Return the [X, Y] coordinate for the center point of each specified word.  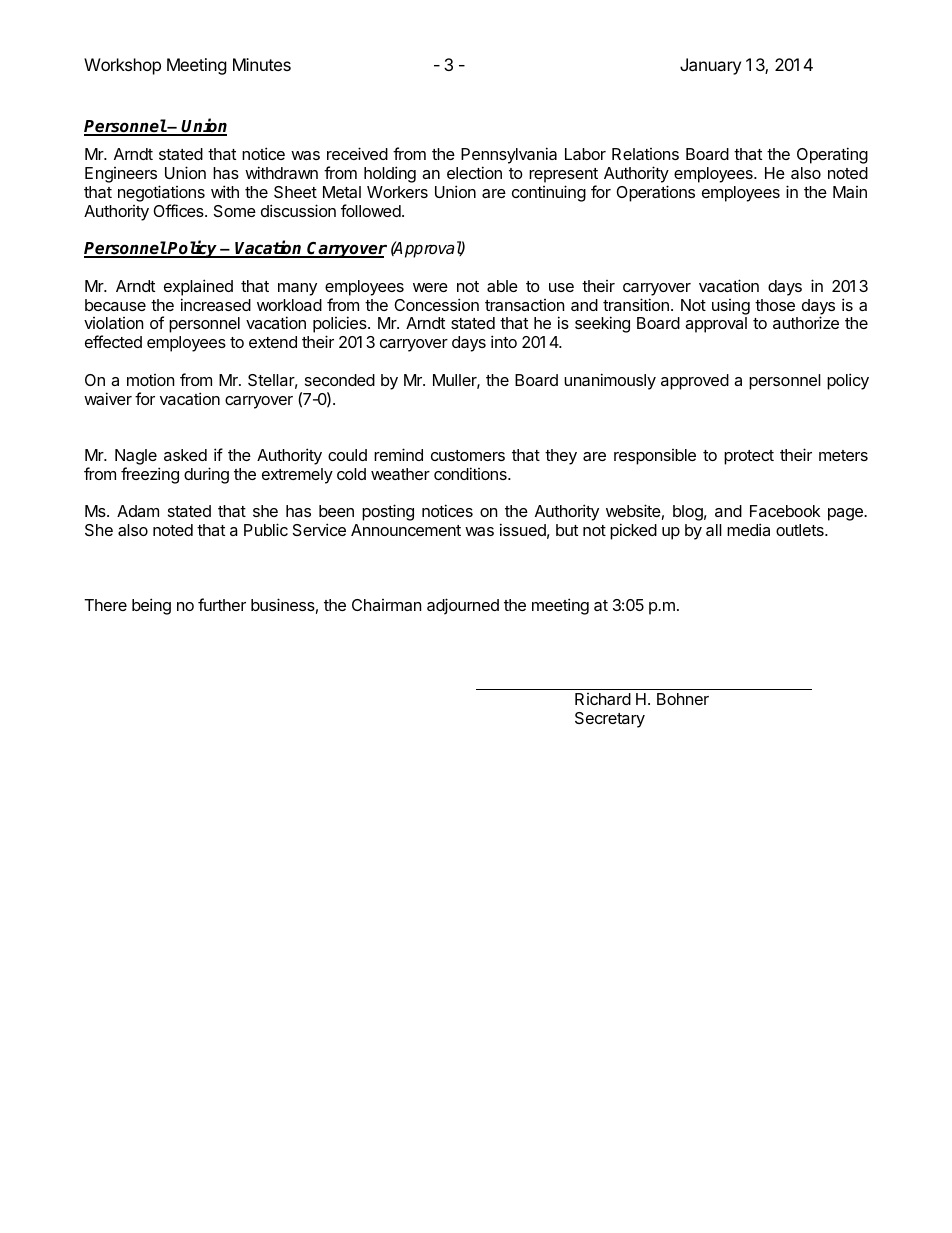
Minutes [262, 64]
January [710, 66]
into [504, 341]
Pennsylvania [509, 157]
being [151, 606]
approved [695, 382]
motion [150, 380]
